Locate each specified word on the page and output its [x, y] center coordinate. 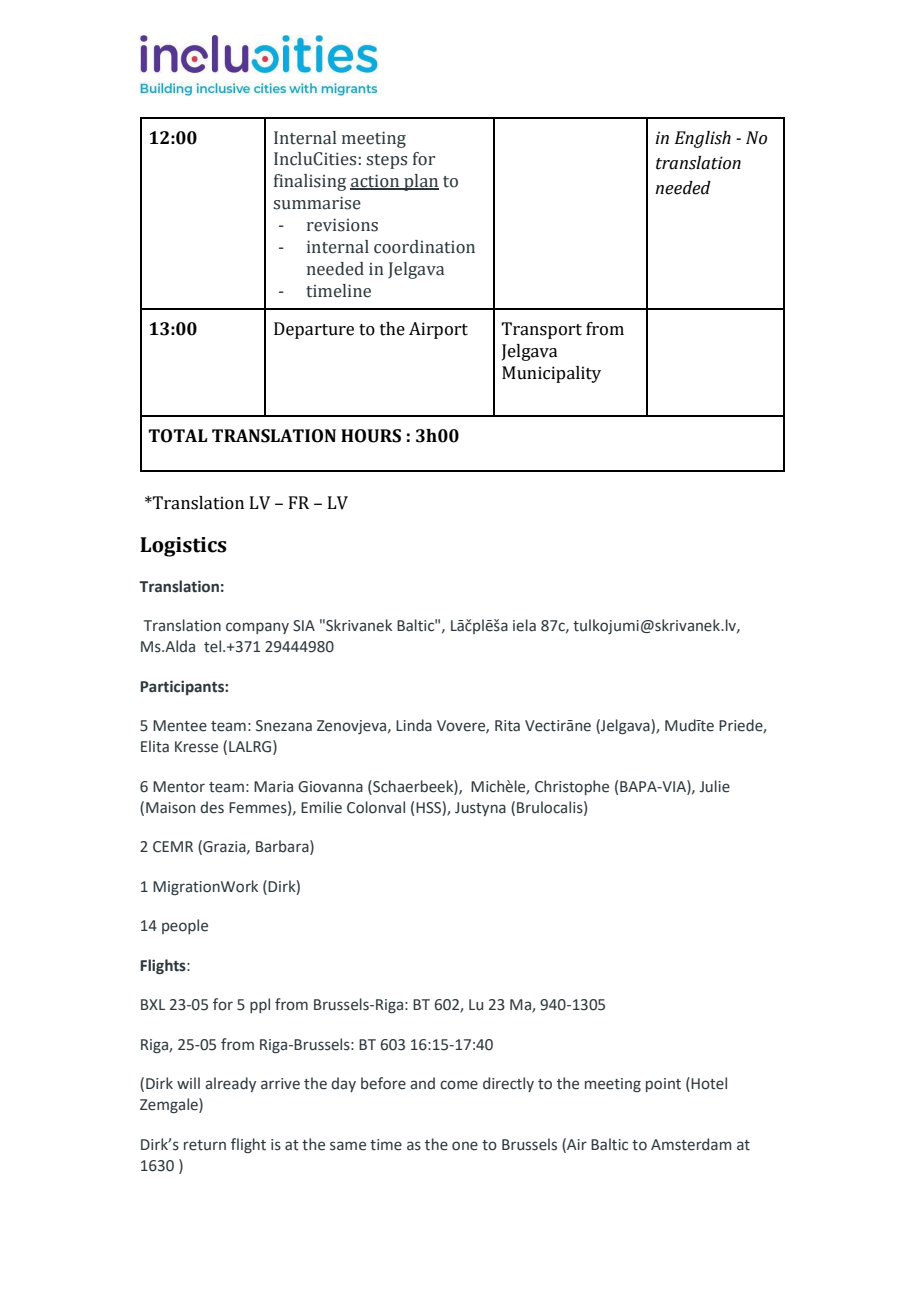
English [703, 139]
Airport [438, 330]
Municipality [551, 374]
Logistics [183, 547]
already [230, 1084]
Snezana [284, 726]
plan [420, 182]
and [422, 1083]
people [185, 926]
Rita [507, 726]
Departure [314, 330]
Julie [714, 786]
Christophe [572, 787]
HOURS [371, 436]
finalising [310, 182]
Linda [414, 725]
